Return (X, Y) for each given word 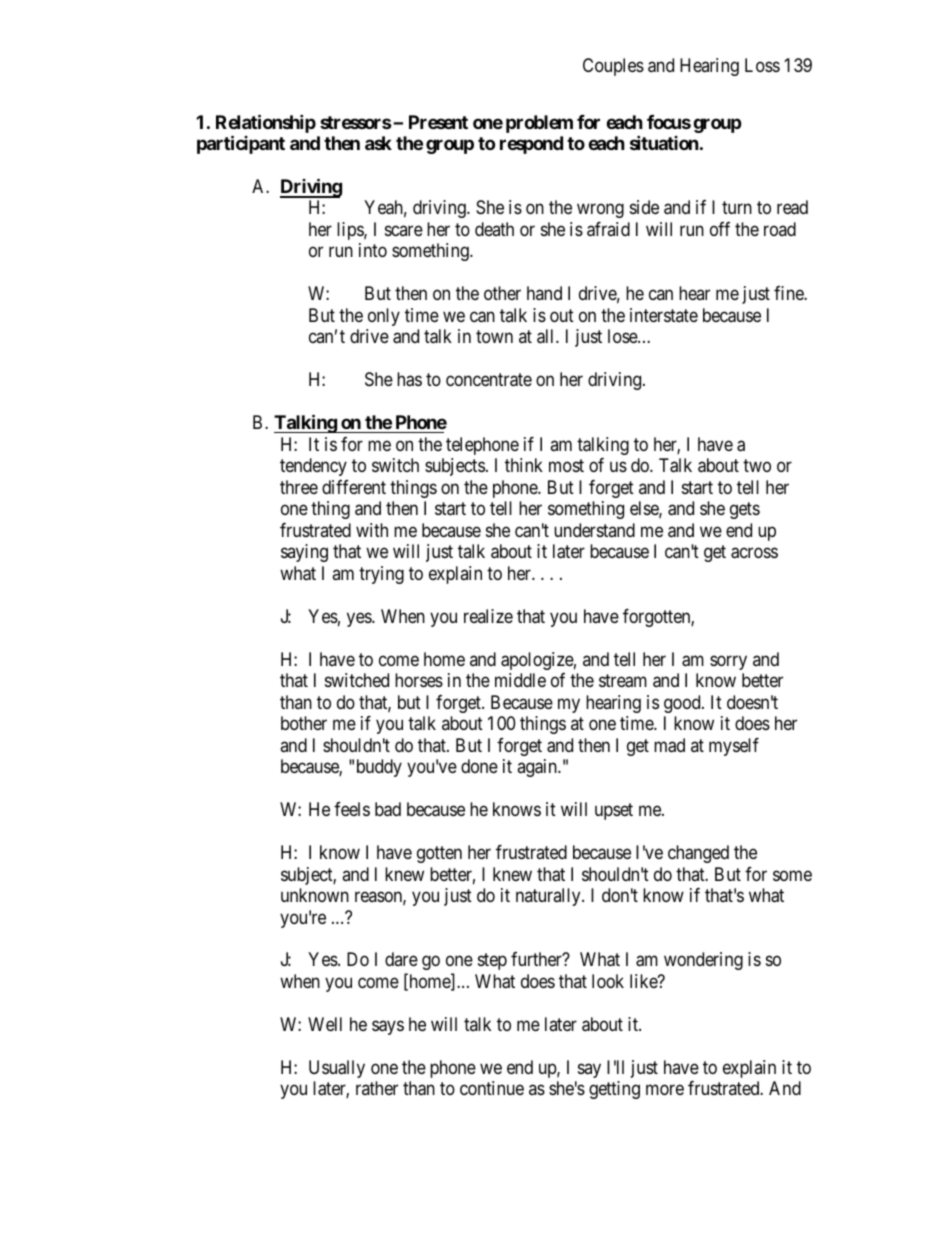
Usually (337, 1069)
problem (539, 124)
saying (304, 553)
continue (492, 1088)
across (754, 553)
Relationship (266, 125)
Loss (762, 65)
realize (488, 616)
